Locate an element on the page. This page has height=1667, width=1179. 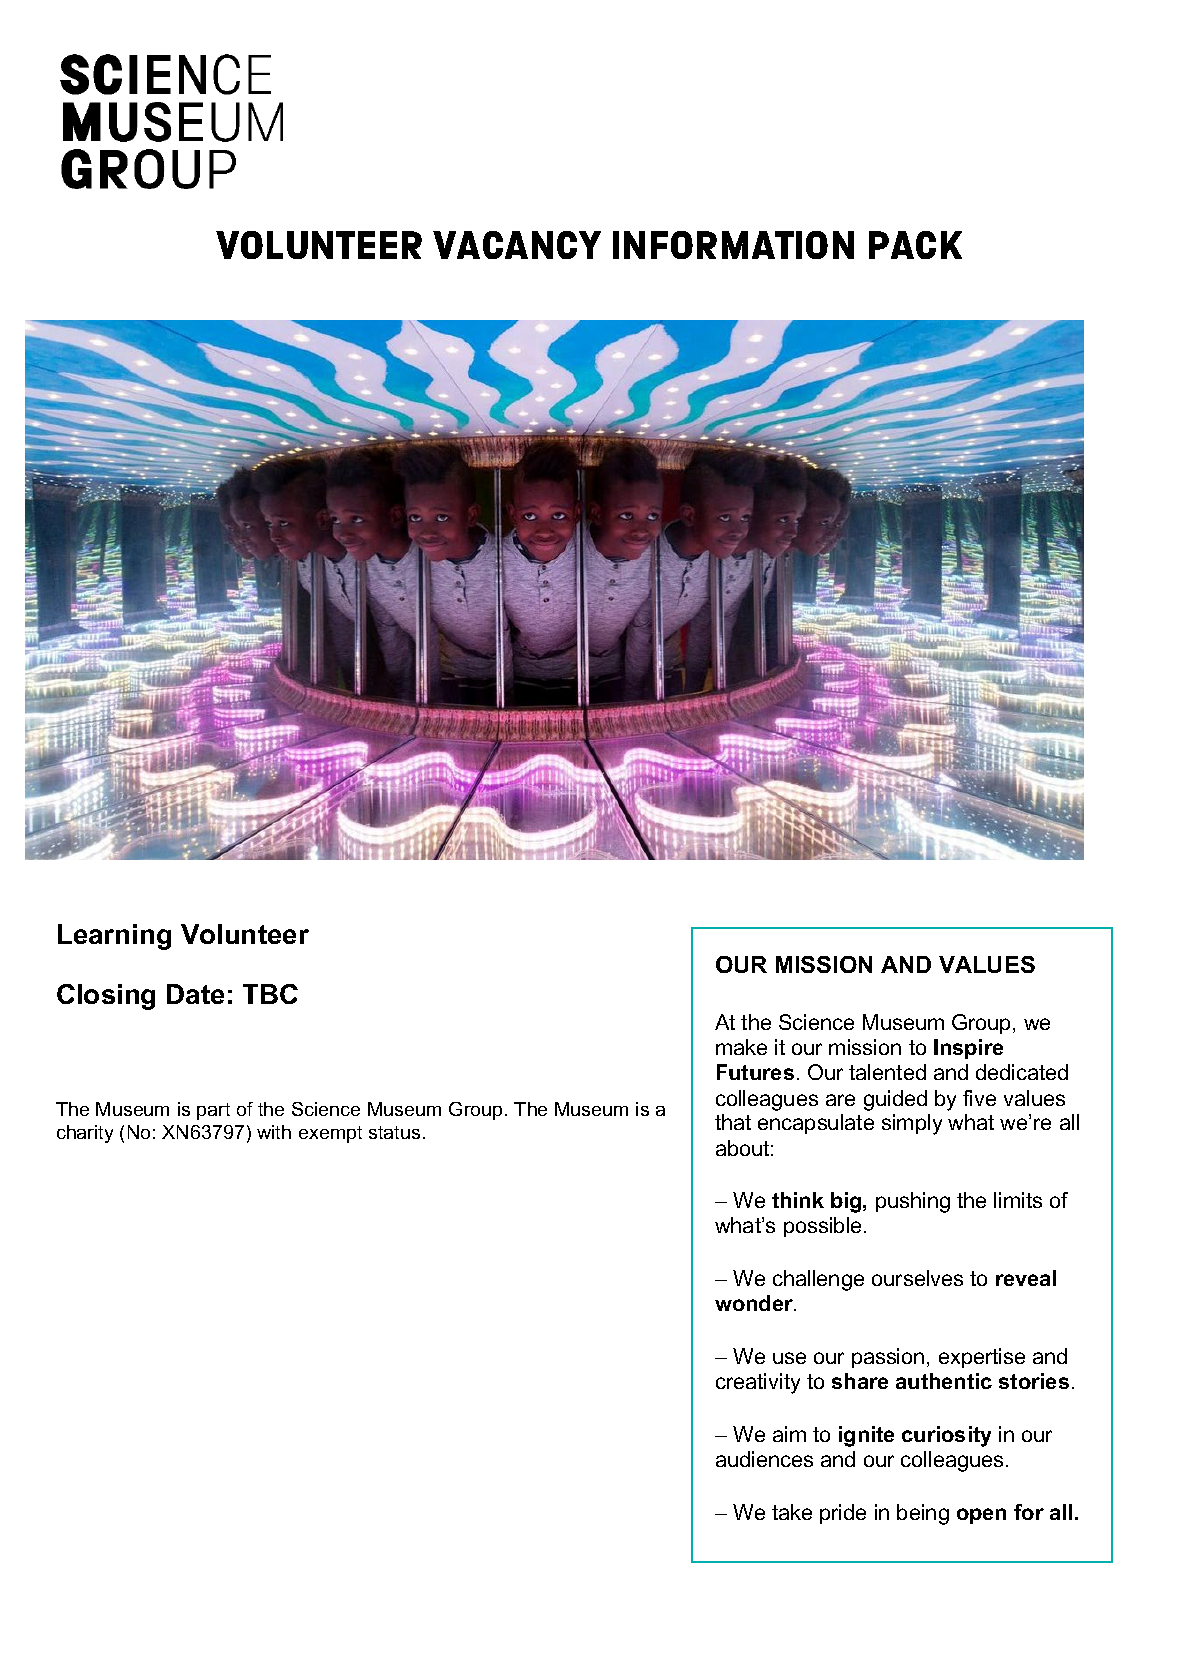
make is located at coordinates (741, 1047).
